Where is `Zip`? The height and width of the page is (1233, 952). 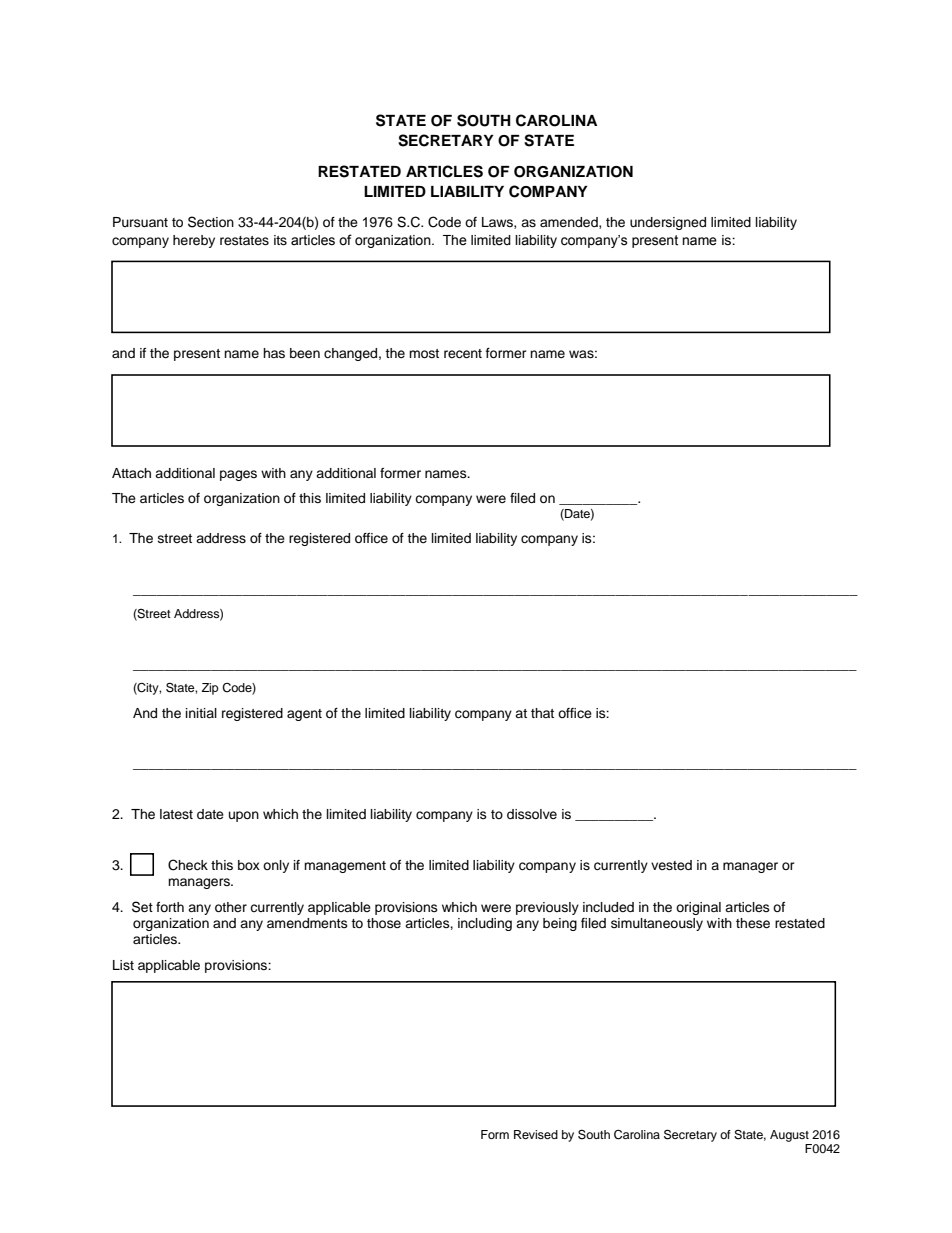
Zip is located at coordinates (210, 689).
